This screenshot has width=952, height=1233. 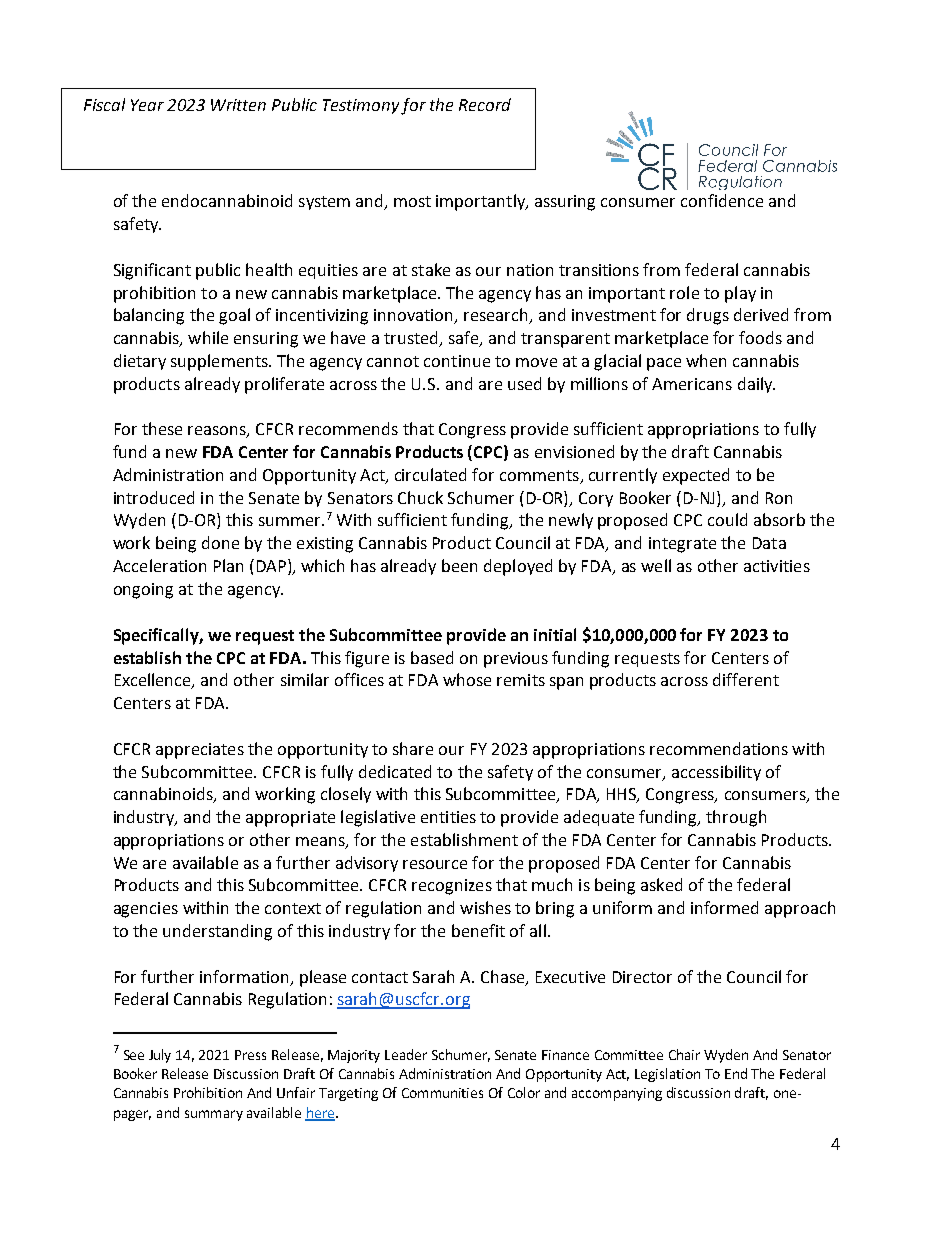 What do you see at coordinates (430, 474) in the screenshot?
I see `circulated` at bounding box center [430, 474].
